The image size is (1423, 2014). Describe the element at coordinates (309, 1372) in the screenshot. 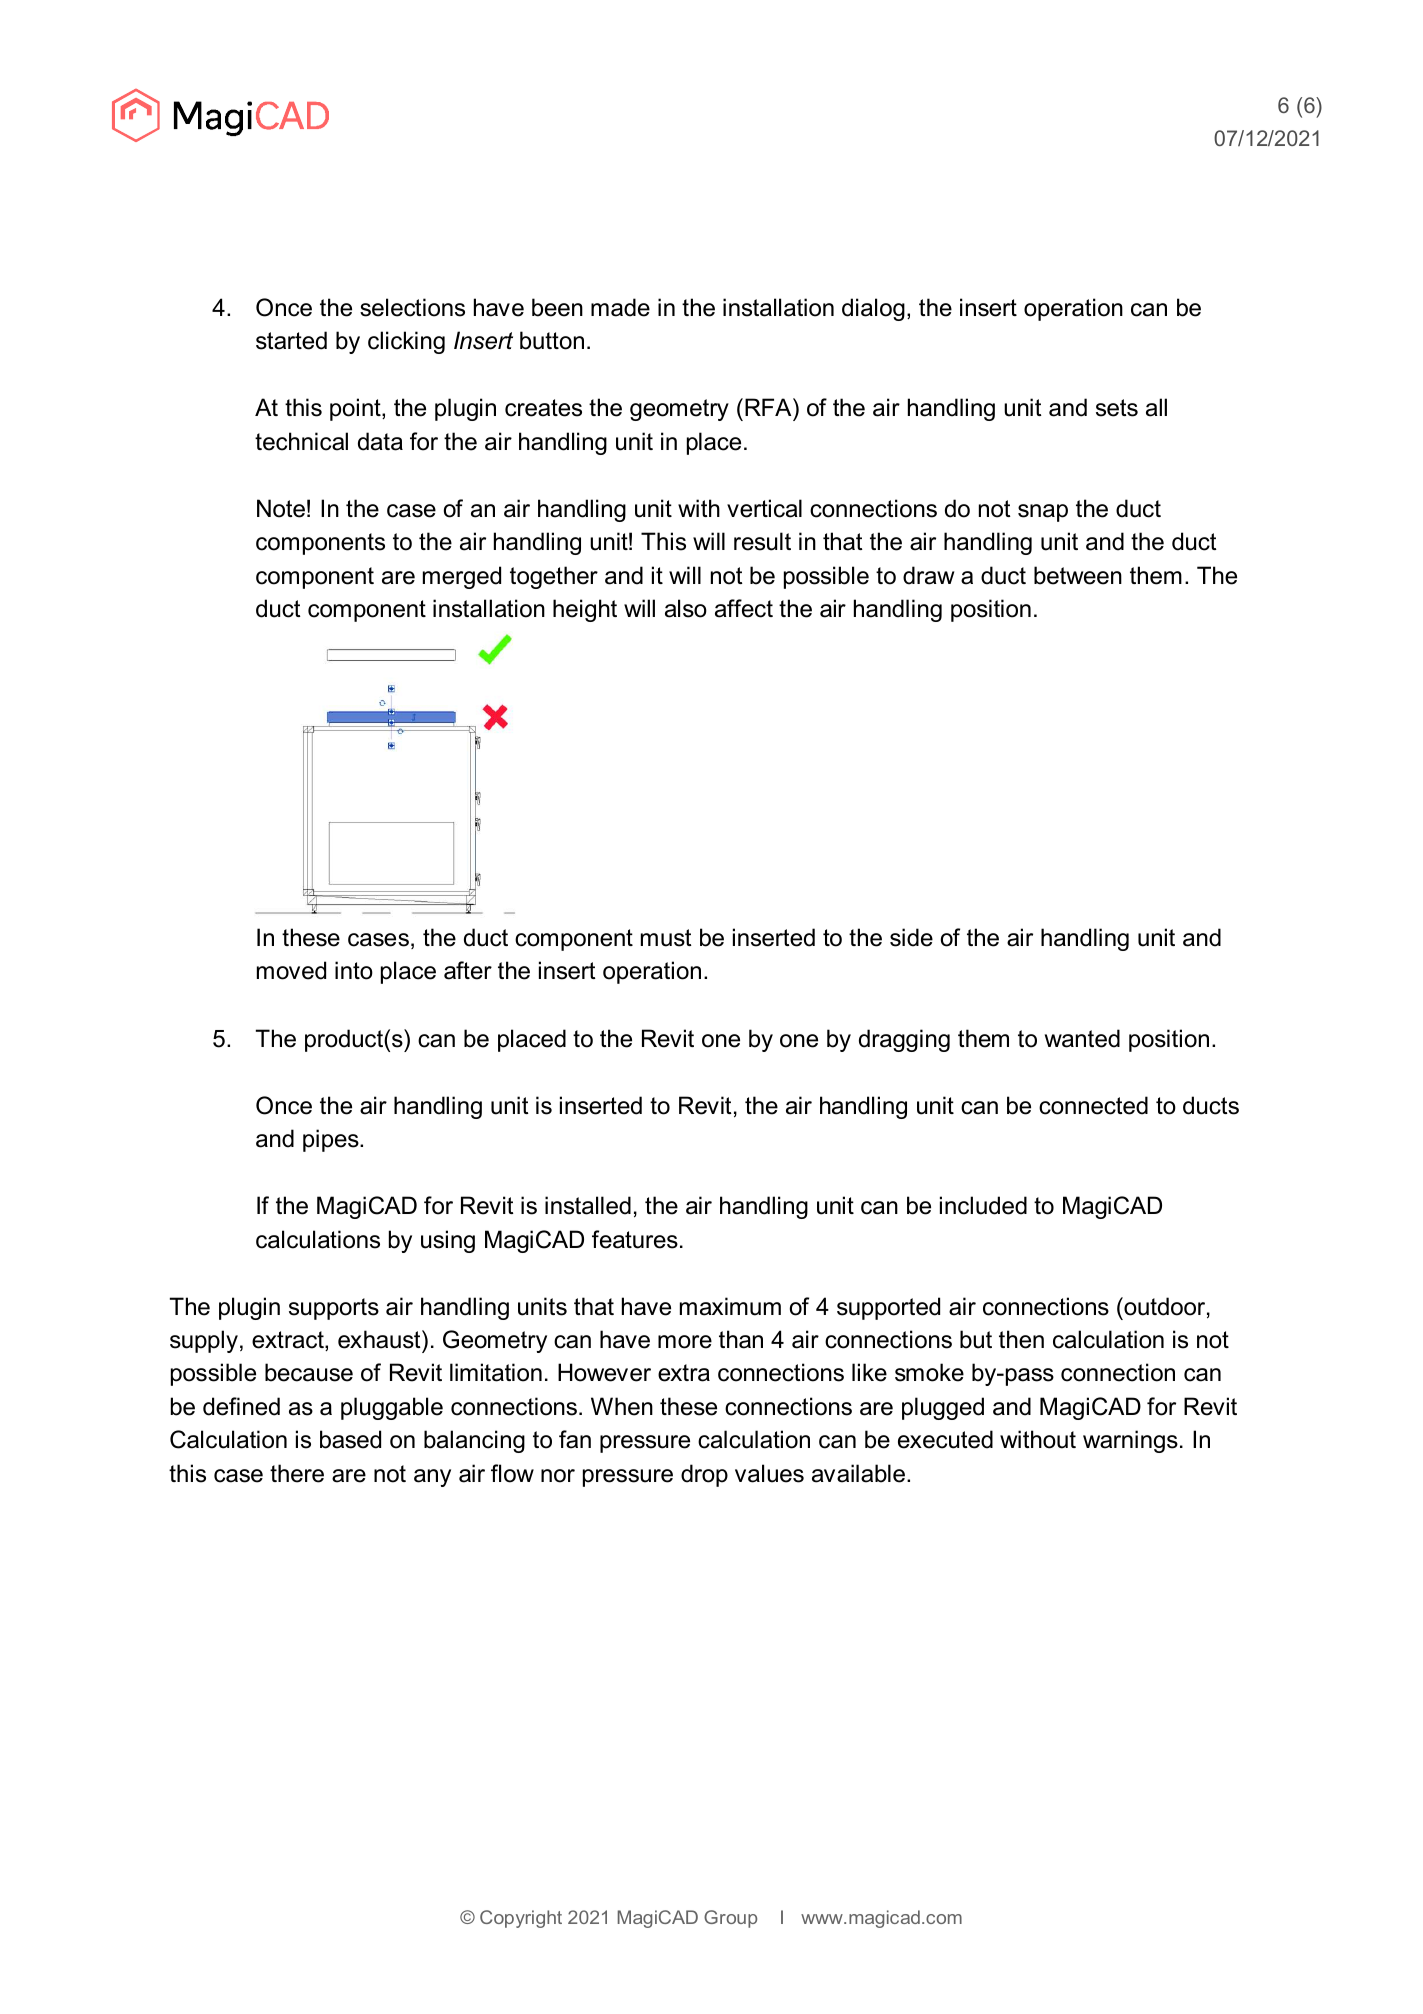

I see `because` at that location.
